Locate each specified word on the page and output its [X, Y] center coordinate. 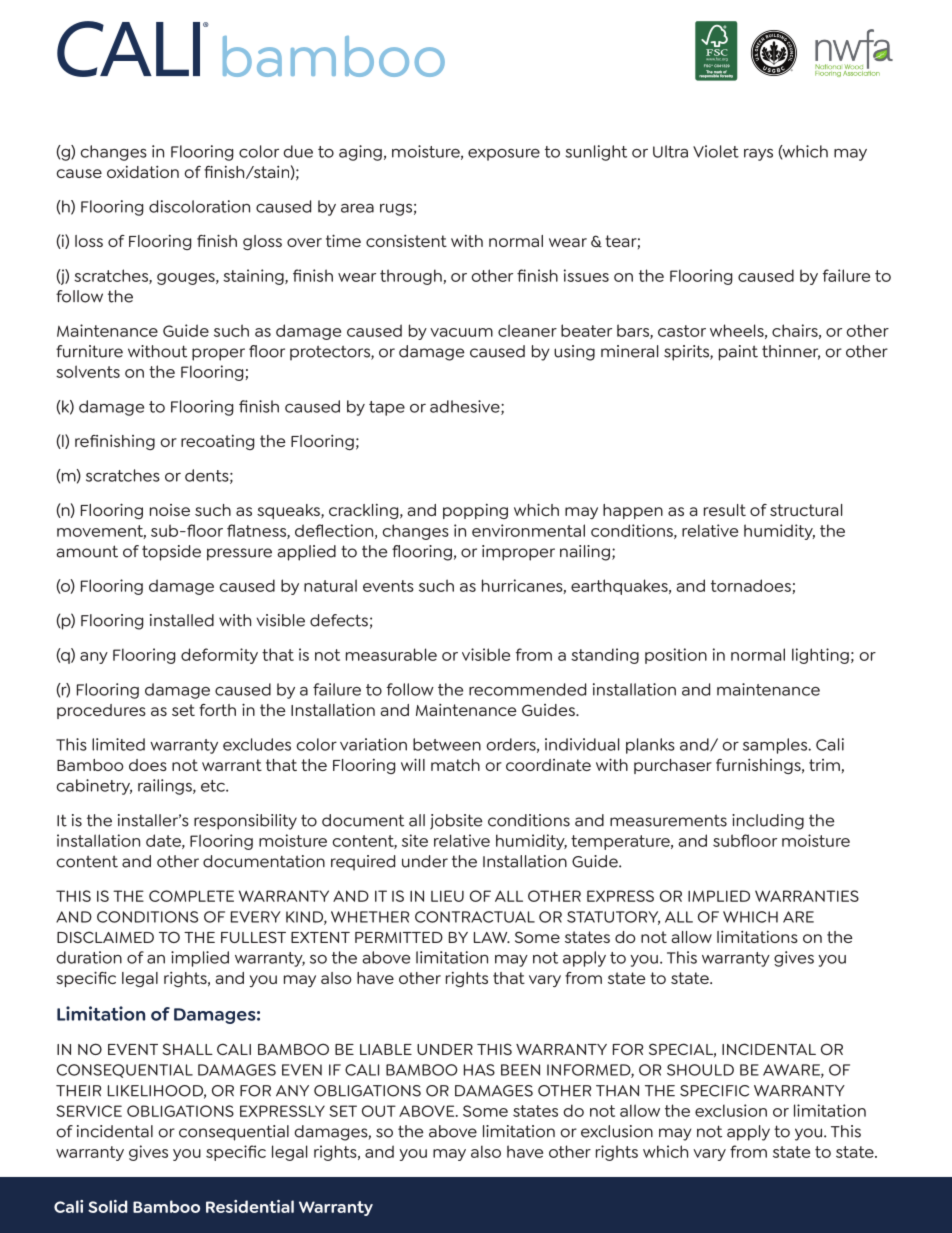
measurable [391, 654]
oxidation [143, 171]
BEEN [520, 1070]
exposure [504, 155]
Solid [107, 1206]
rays [758, 155]
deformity [219, 656]
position [676, 656]
